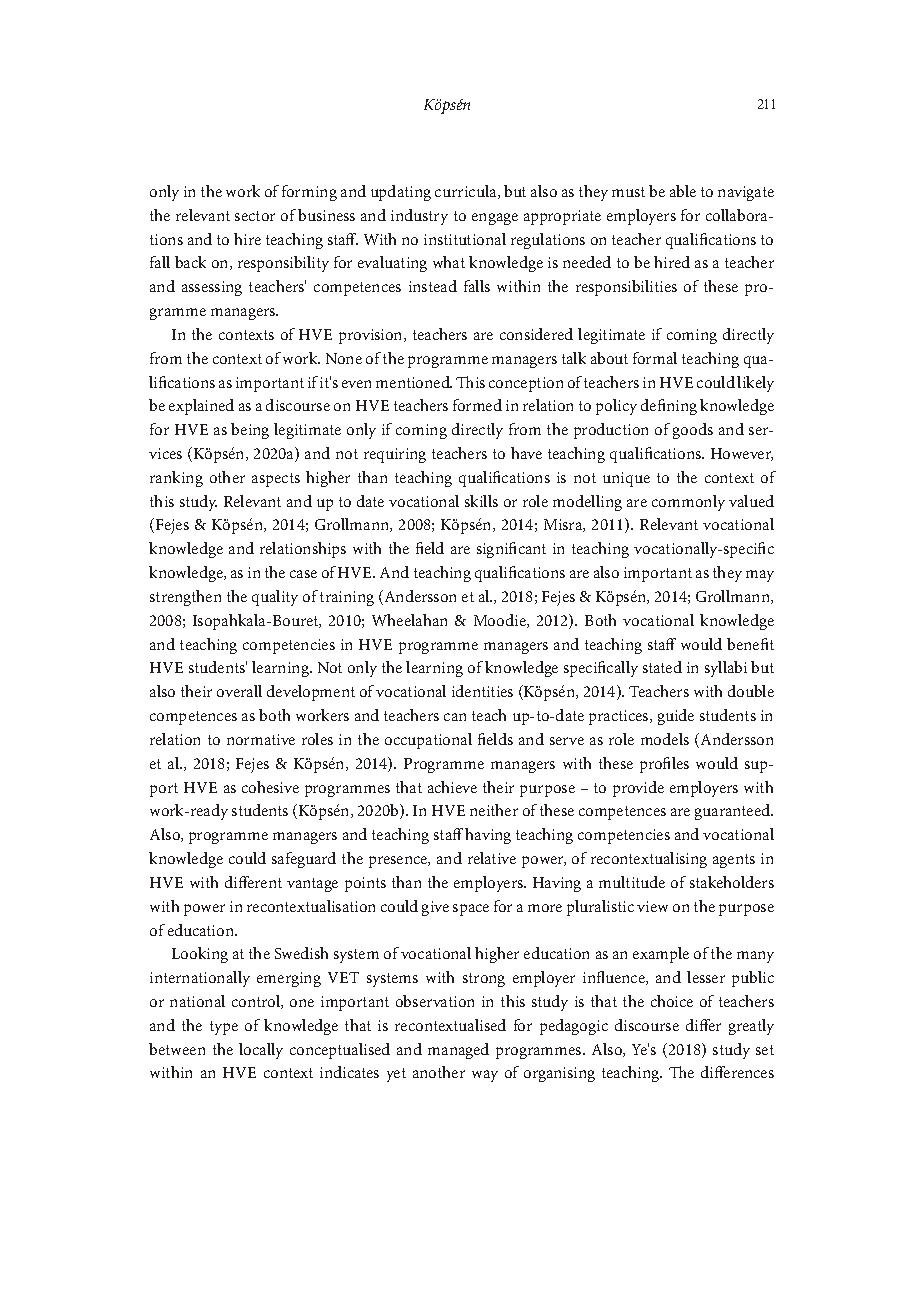  What do you see at coordinates (261, 1051) in the screenshot?
I see `locally` at bounding box center [261, 1051].
